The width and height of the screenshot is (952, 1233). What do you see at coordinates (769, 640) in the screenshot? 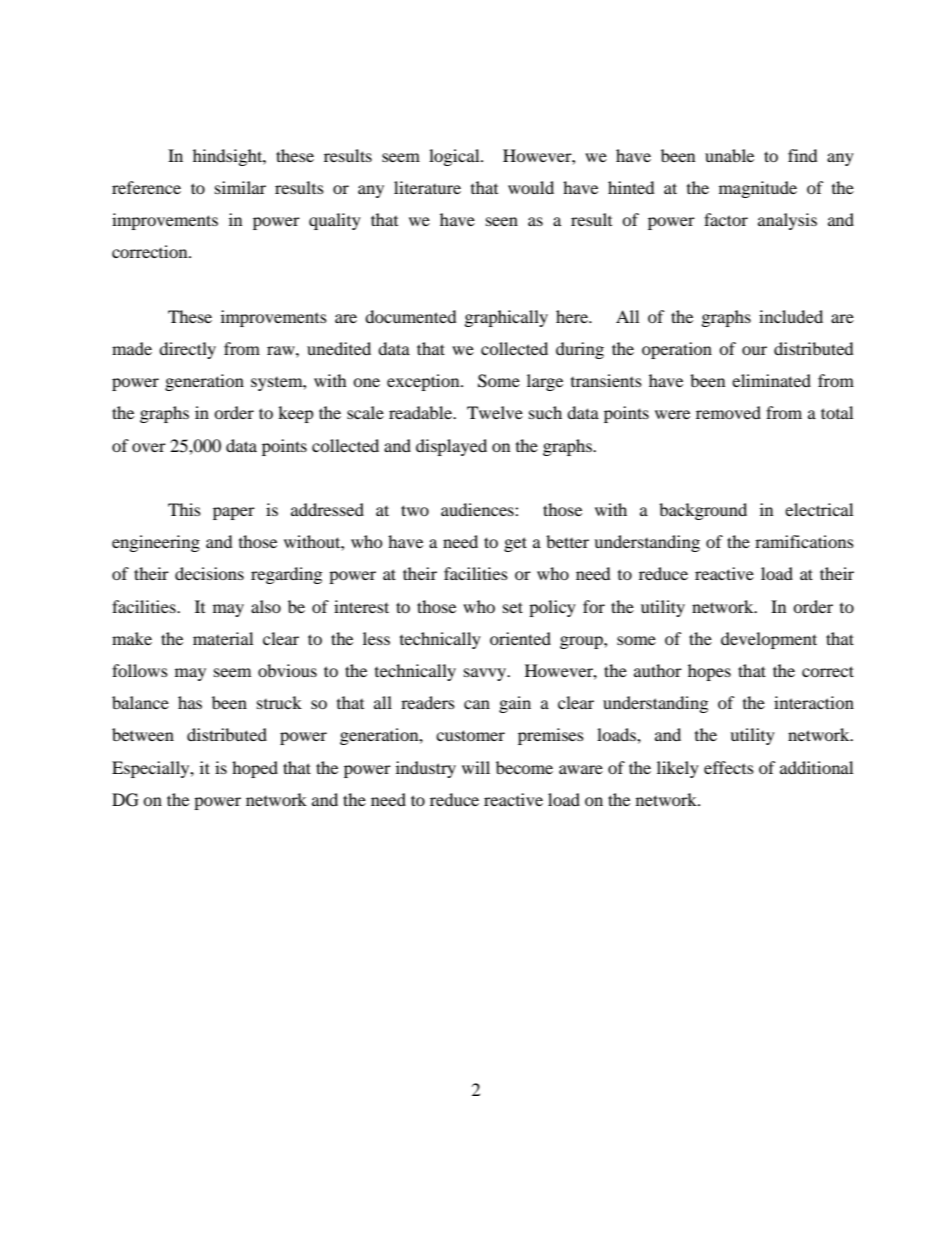
I see `development` at bounding box center [769, 640].
